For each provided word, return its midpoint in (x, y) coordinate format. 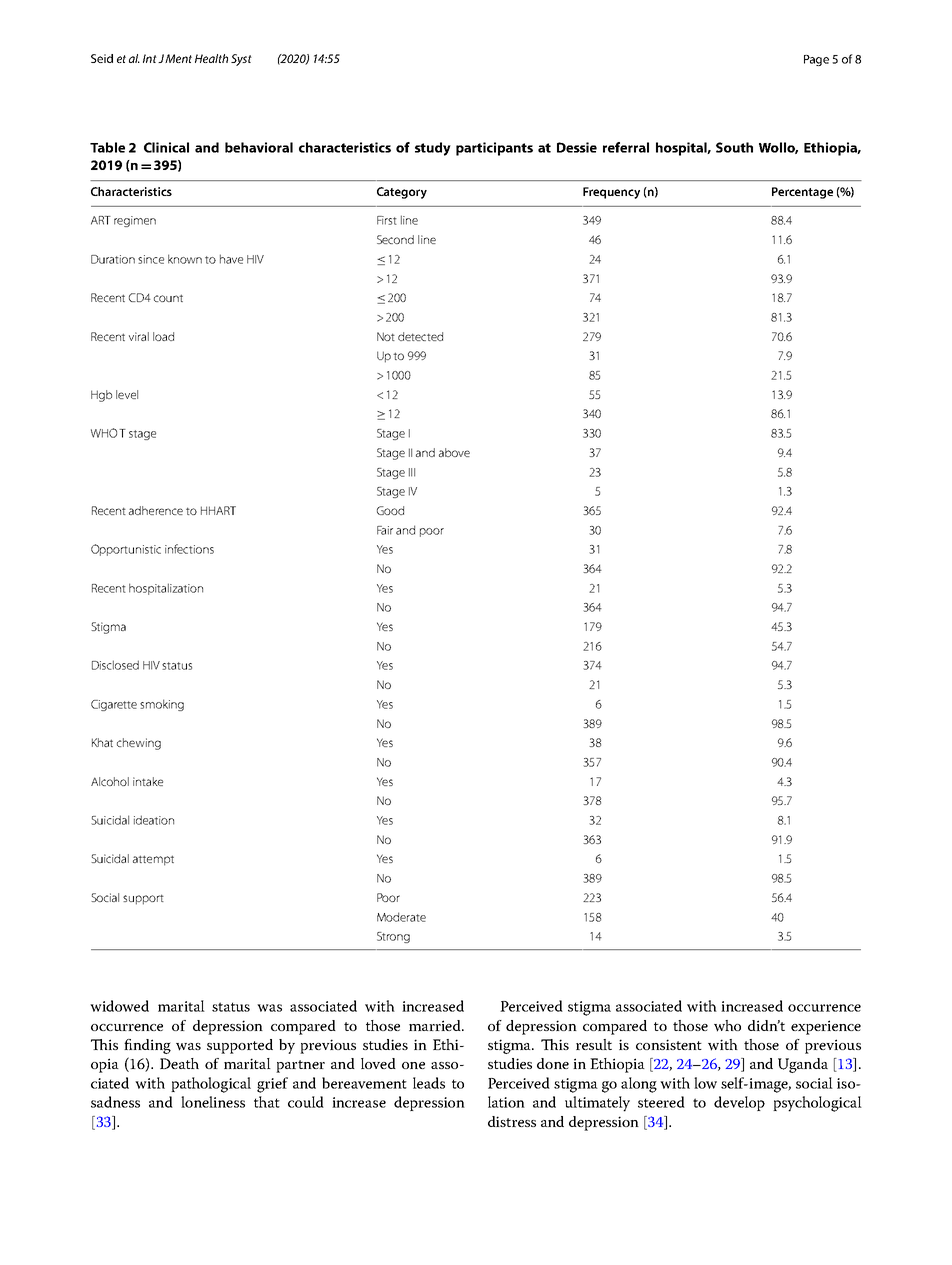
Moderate (401, 917)
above (454, 452)
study (433, 149)
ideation (154, 820)
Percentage (802, 193)
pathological (211, 1085)
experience (826, 1027)
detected (420, 336)
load (163, 336)
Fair (385, 530)
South (734, 147)
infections (189, 549)
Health (211, 58)
